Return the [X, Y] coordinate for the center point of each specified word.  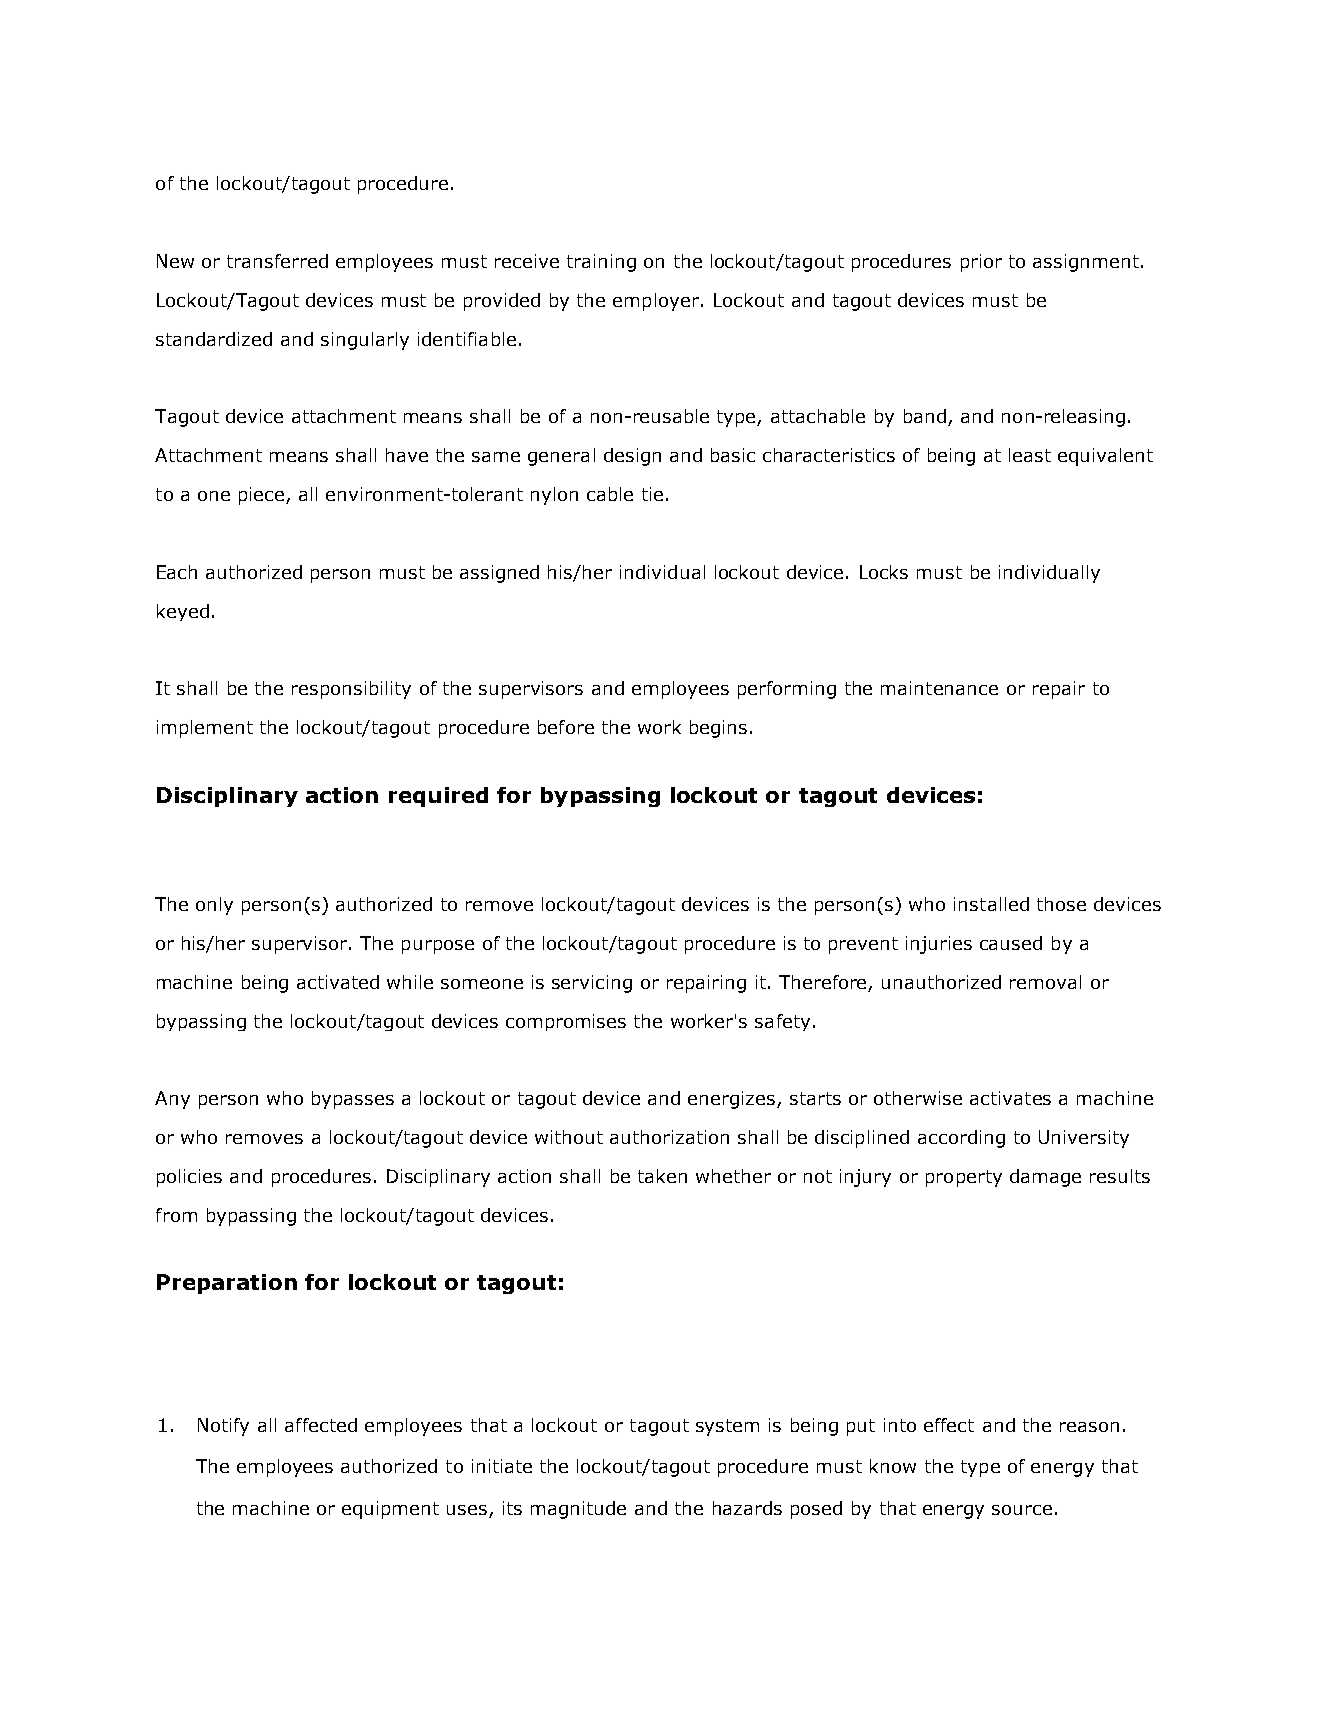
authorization [669, 1137]
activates [1010, 1098]
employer [657, 302]
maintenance [939, 688]
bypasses [353, 1100]
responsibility [351, 690]
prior [981, 263]
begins [718, 729]
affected [321, 1425]
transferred [277, 261]
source [1022, 1510]
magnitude [578, 1510]
